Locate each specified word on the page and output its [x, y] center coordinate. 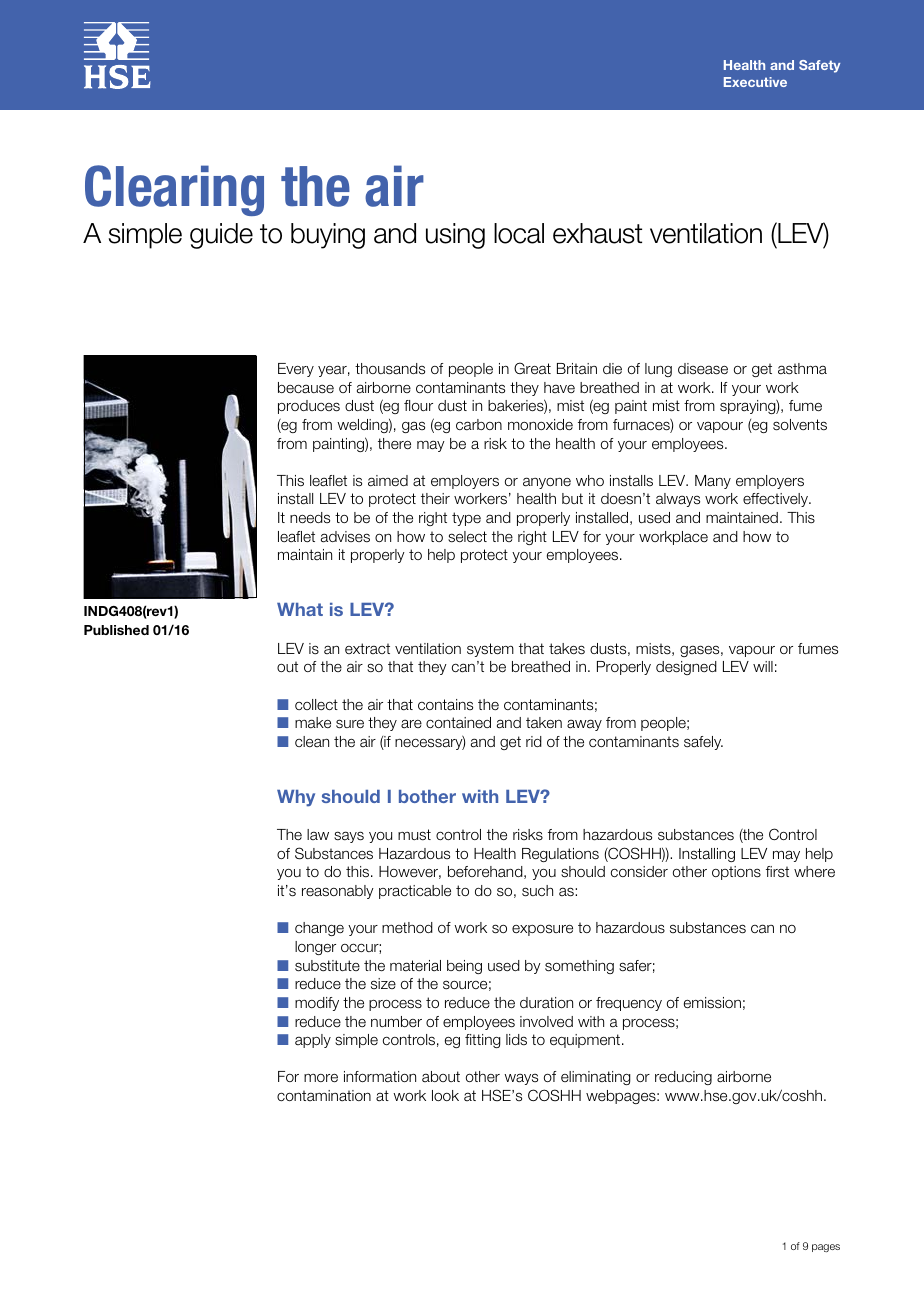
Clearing [174, 190]
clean [312, 741]
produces [309, 407]
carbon [479, 425]
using [455, 236]
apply [313, 1041]
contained [458, 722]
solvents [800, 425]
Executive [755, 82]
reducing [683, 1078]
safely [703, 743]
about [441, 1076]
